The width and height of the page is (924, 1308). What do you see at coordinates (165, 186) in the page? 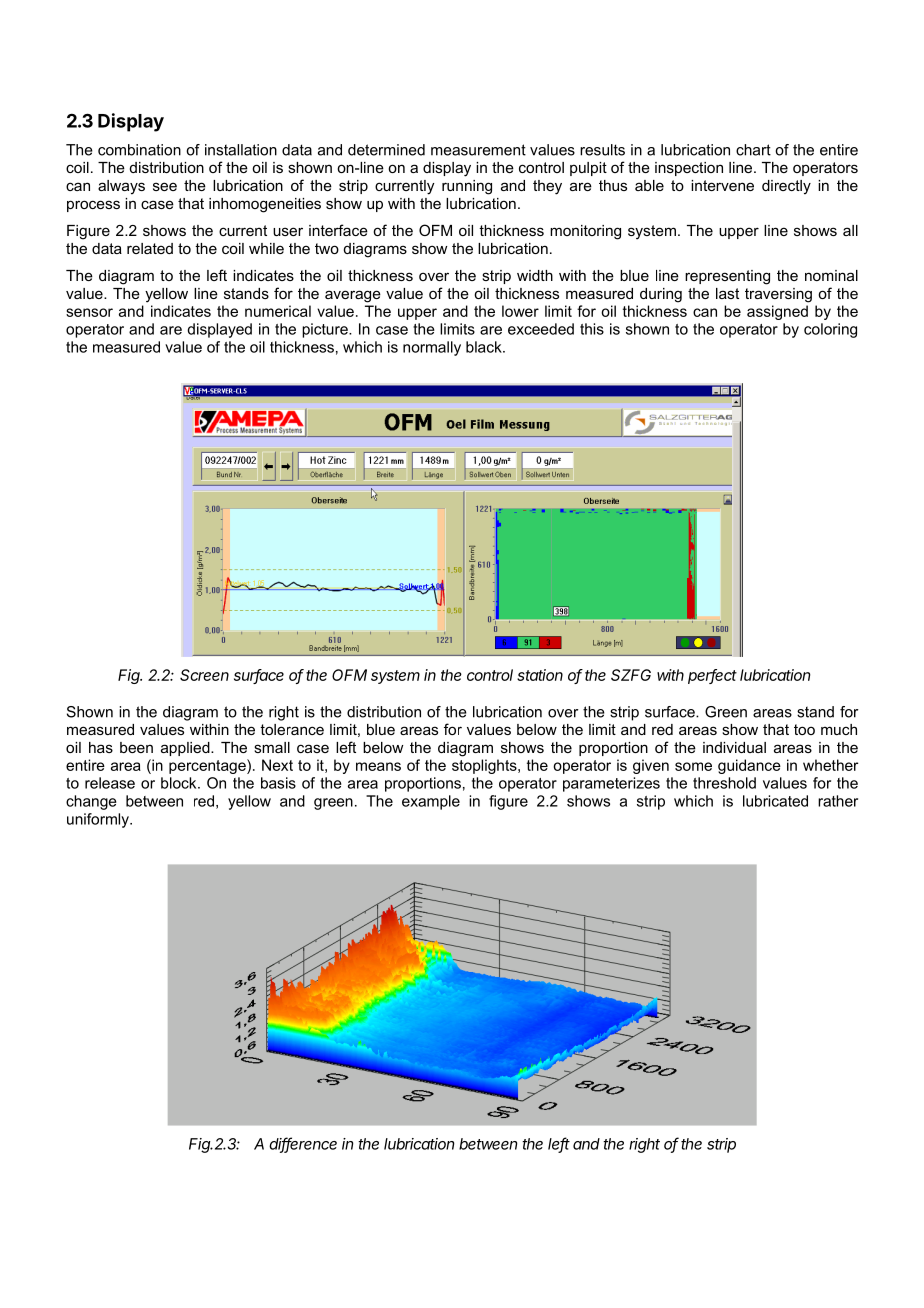
I see `see` at bounding box center [165, 186].
